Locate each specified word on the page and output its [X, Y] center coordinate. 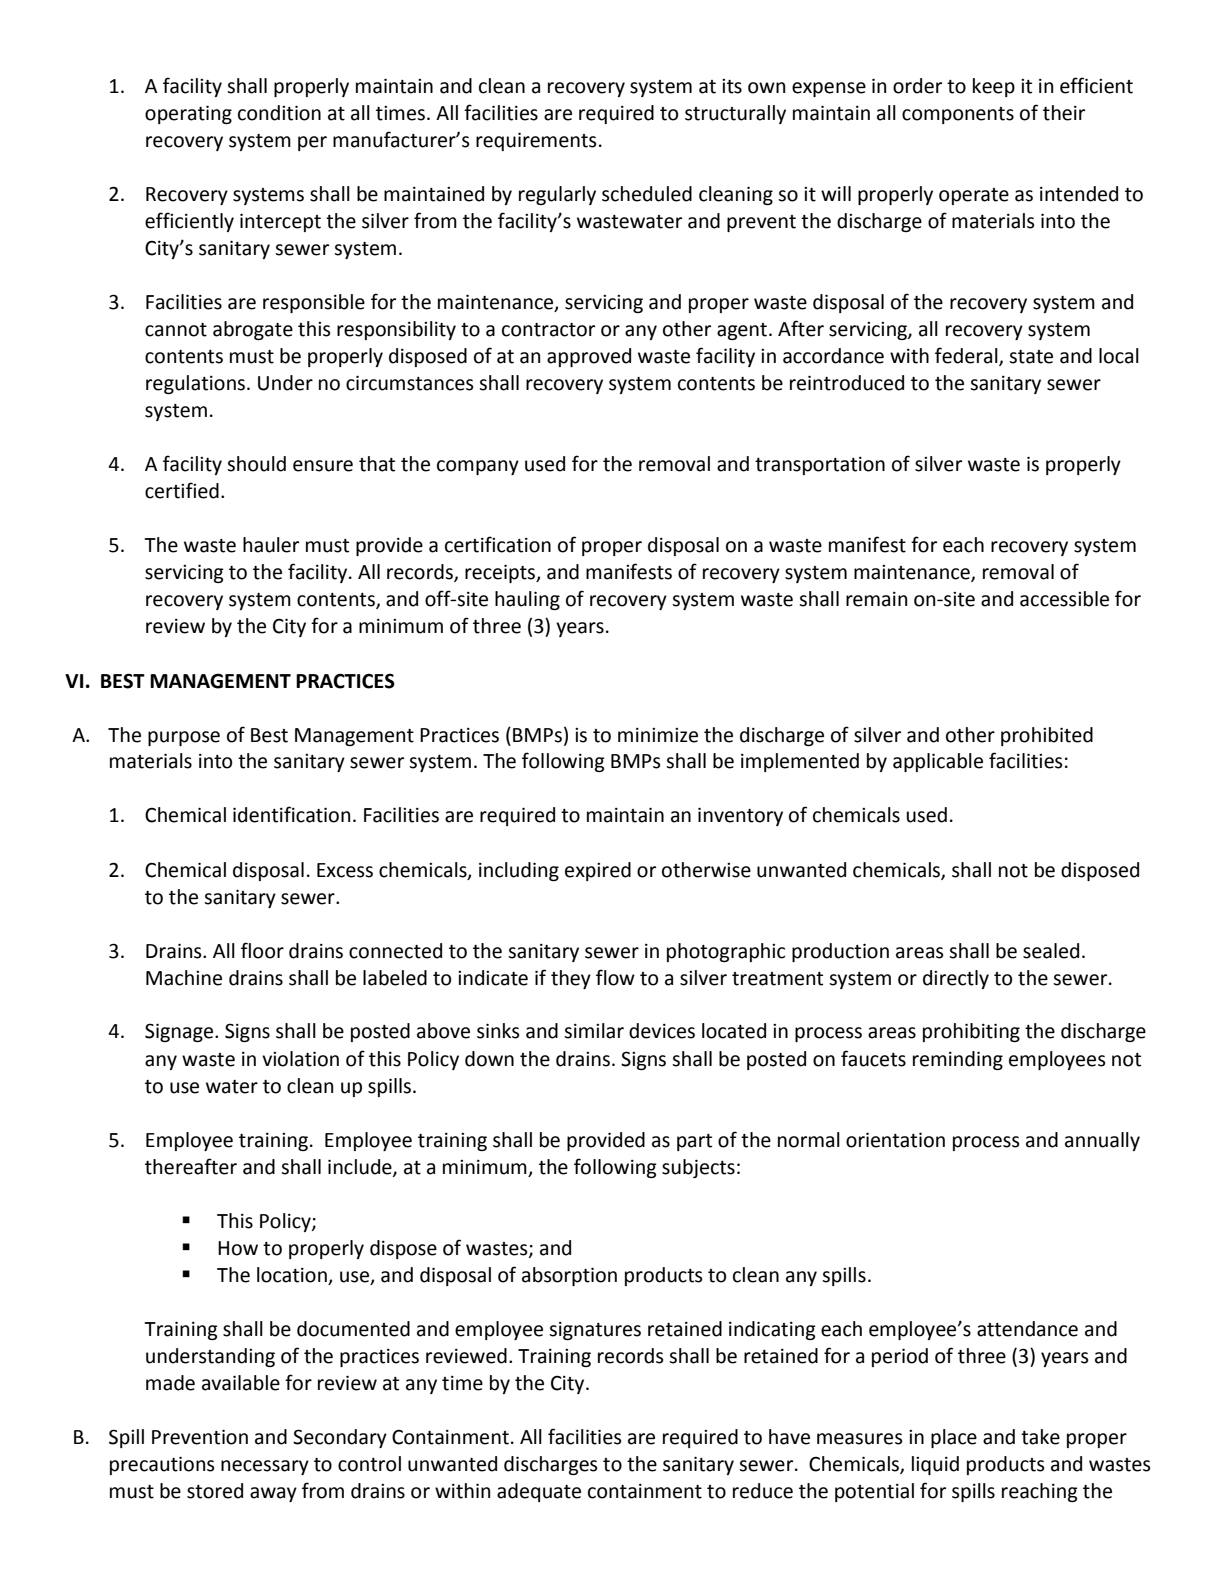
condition [279, 113]
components [958, 115]
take [1040, 1437]
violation [300, 1059]
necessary [265, 1467]
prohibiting [971, 1032]
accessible [1064, 599]
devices [662, 1031]
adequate [539, 1492]
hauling [527, 600]
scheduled [647, 194]
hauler [271, 545]
